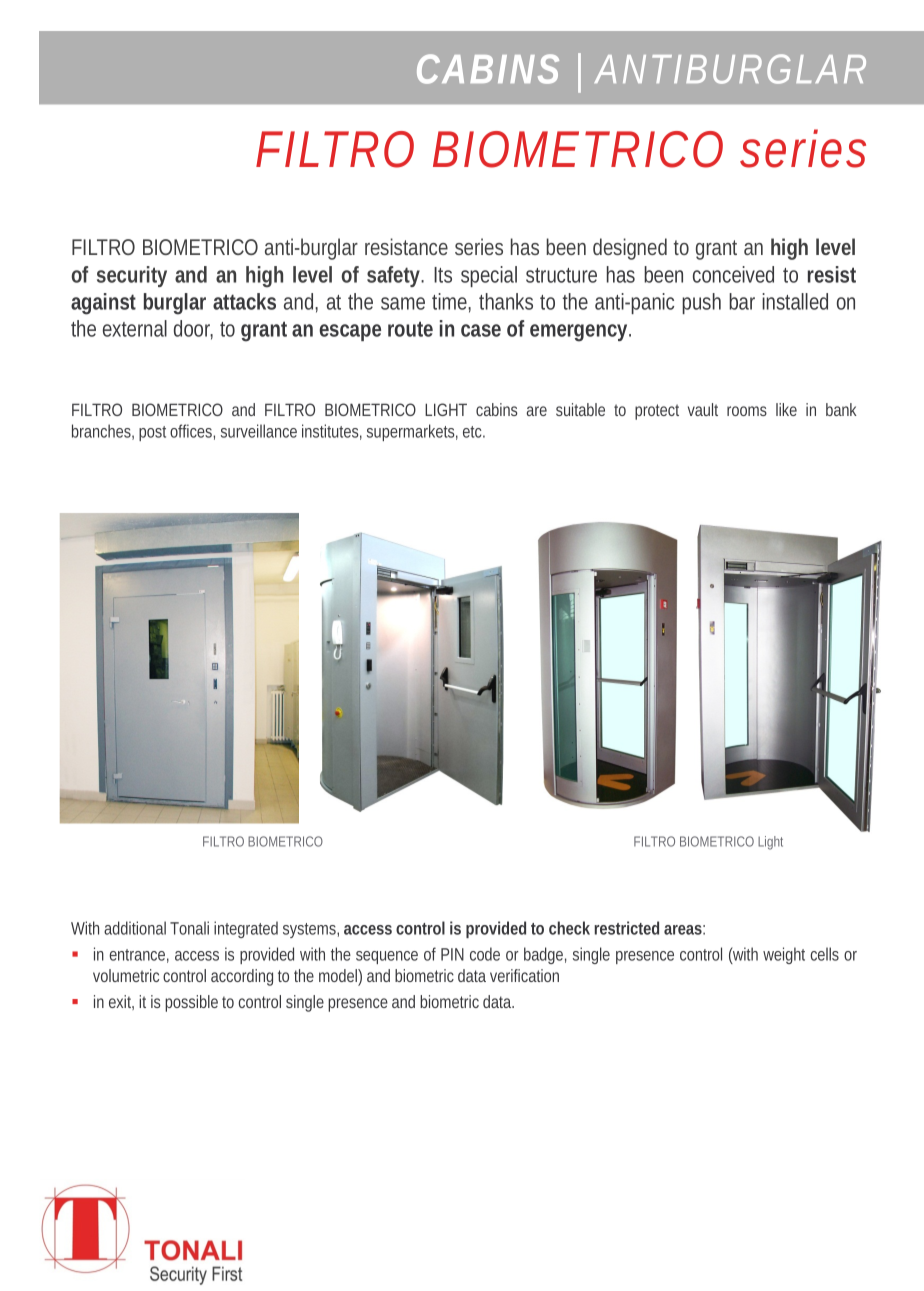 This image has width=924, height=1291. What do you see at coordinates (132, 276) in the image?
I see `security` at bounding box center [132, 276].
